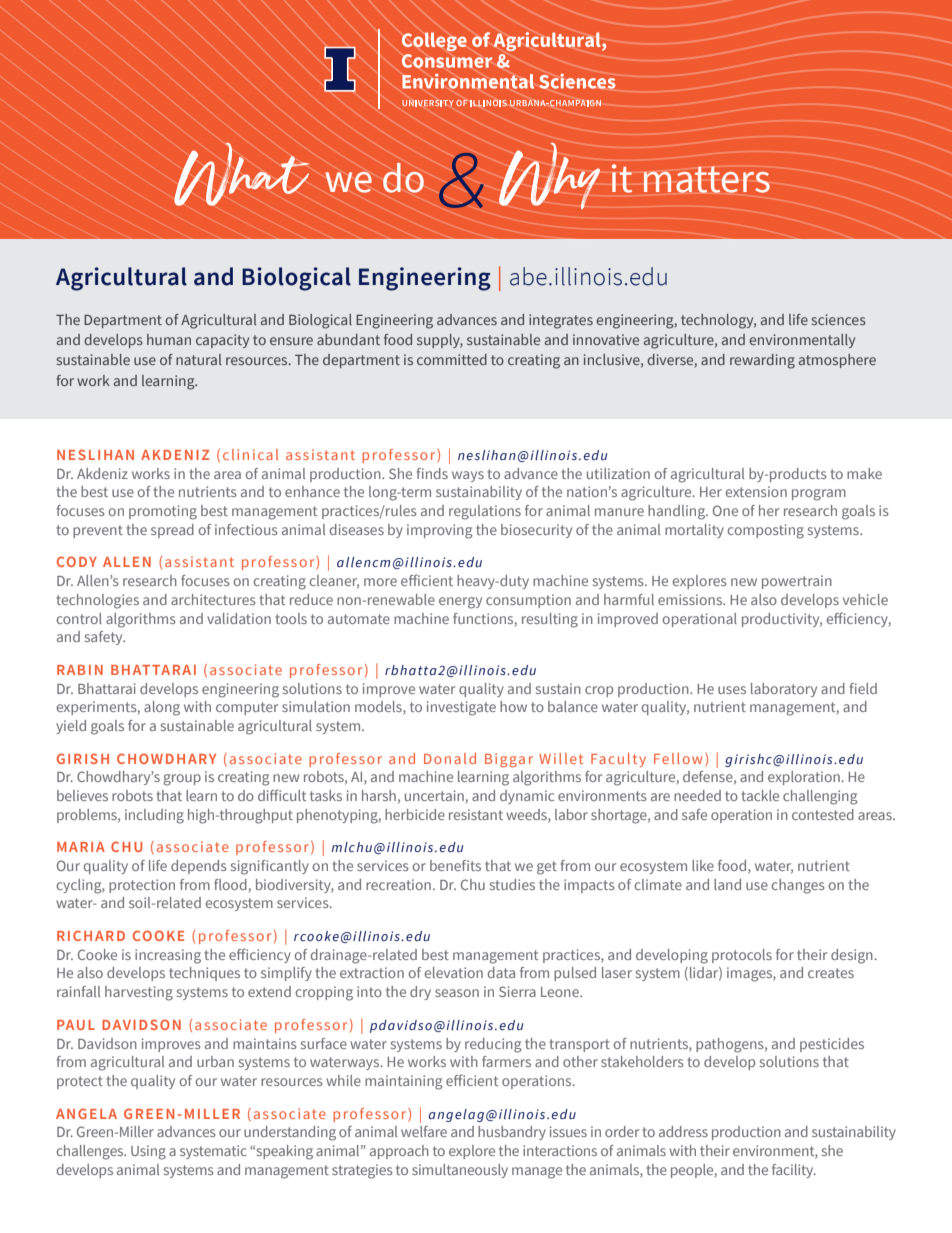 Image resolution: width=952 pixels, height=1233 pixels. I want to click on depends, so click(199, 867).
